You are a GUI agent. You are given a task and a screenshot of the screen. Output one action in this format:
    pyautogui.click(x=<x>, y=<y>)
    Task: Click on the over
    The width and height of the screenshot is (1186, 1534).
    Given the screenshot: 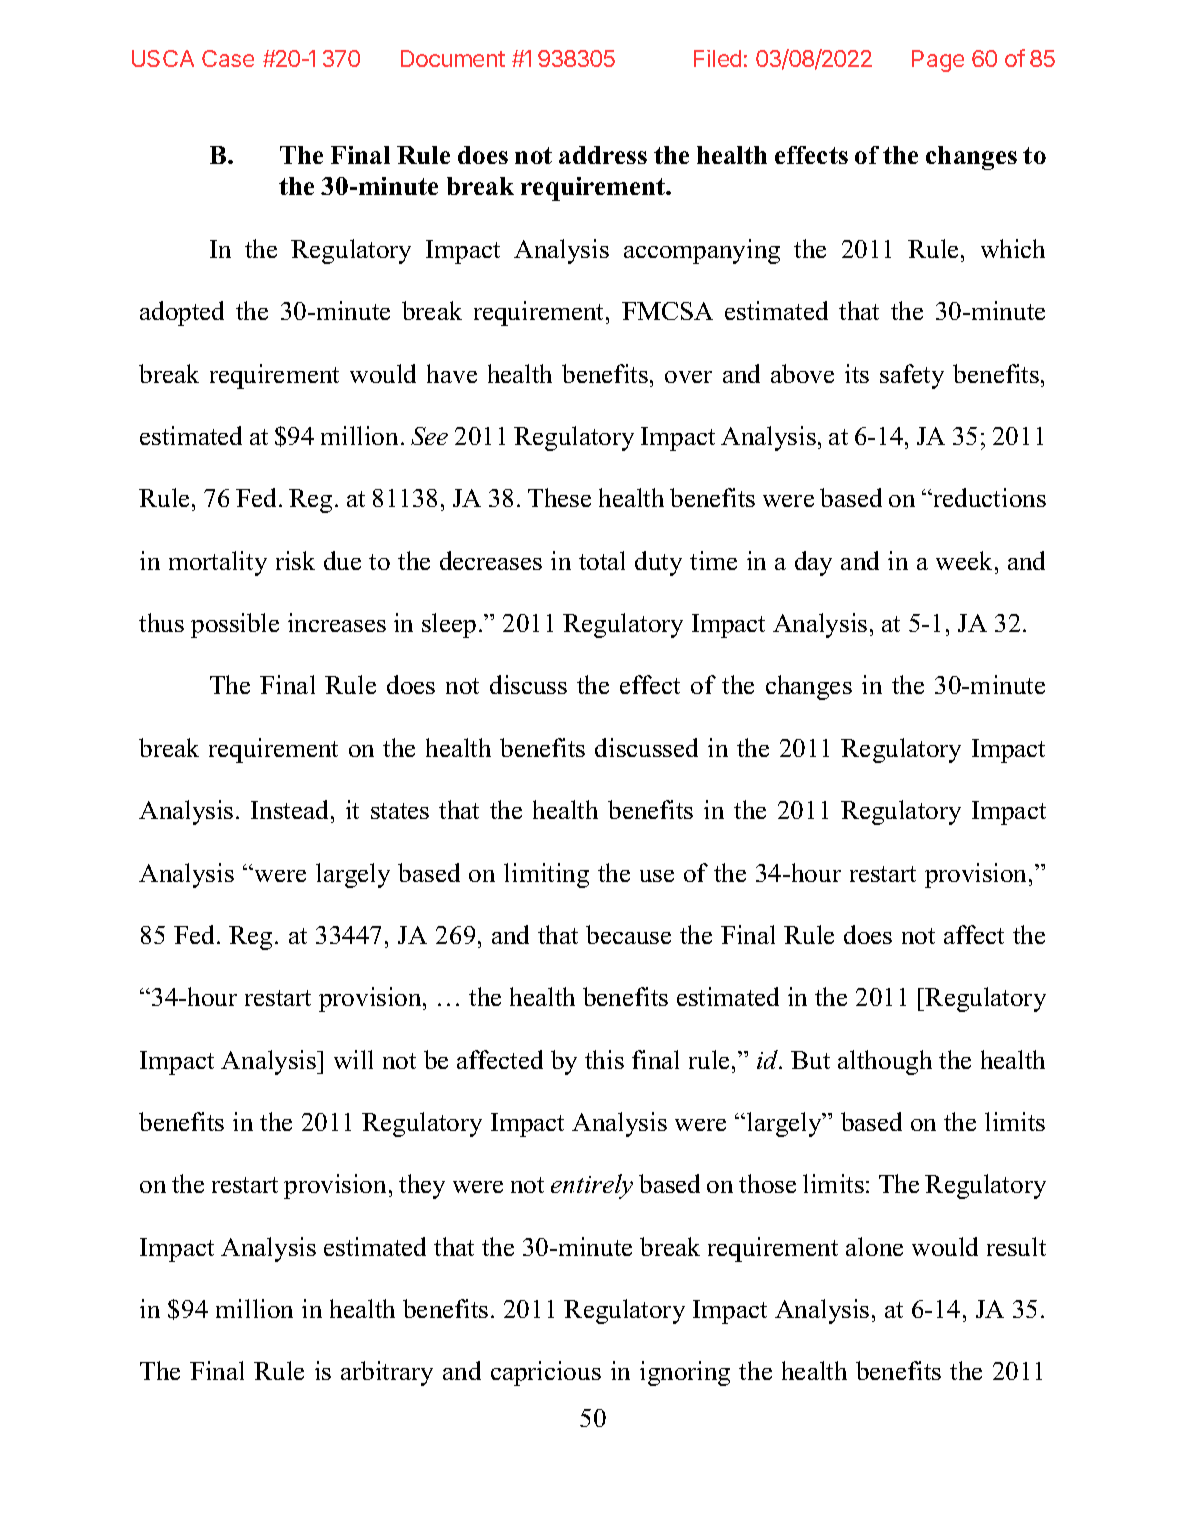 What is the action you would take?
    pyautogui.click(x=688, y=377)
